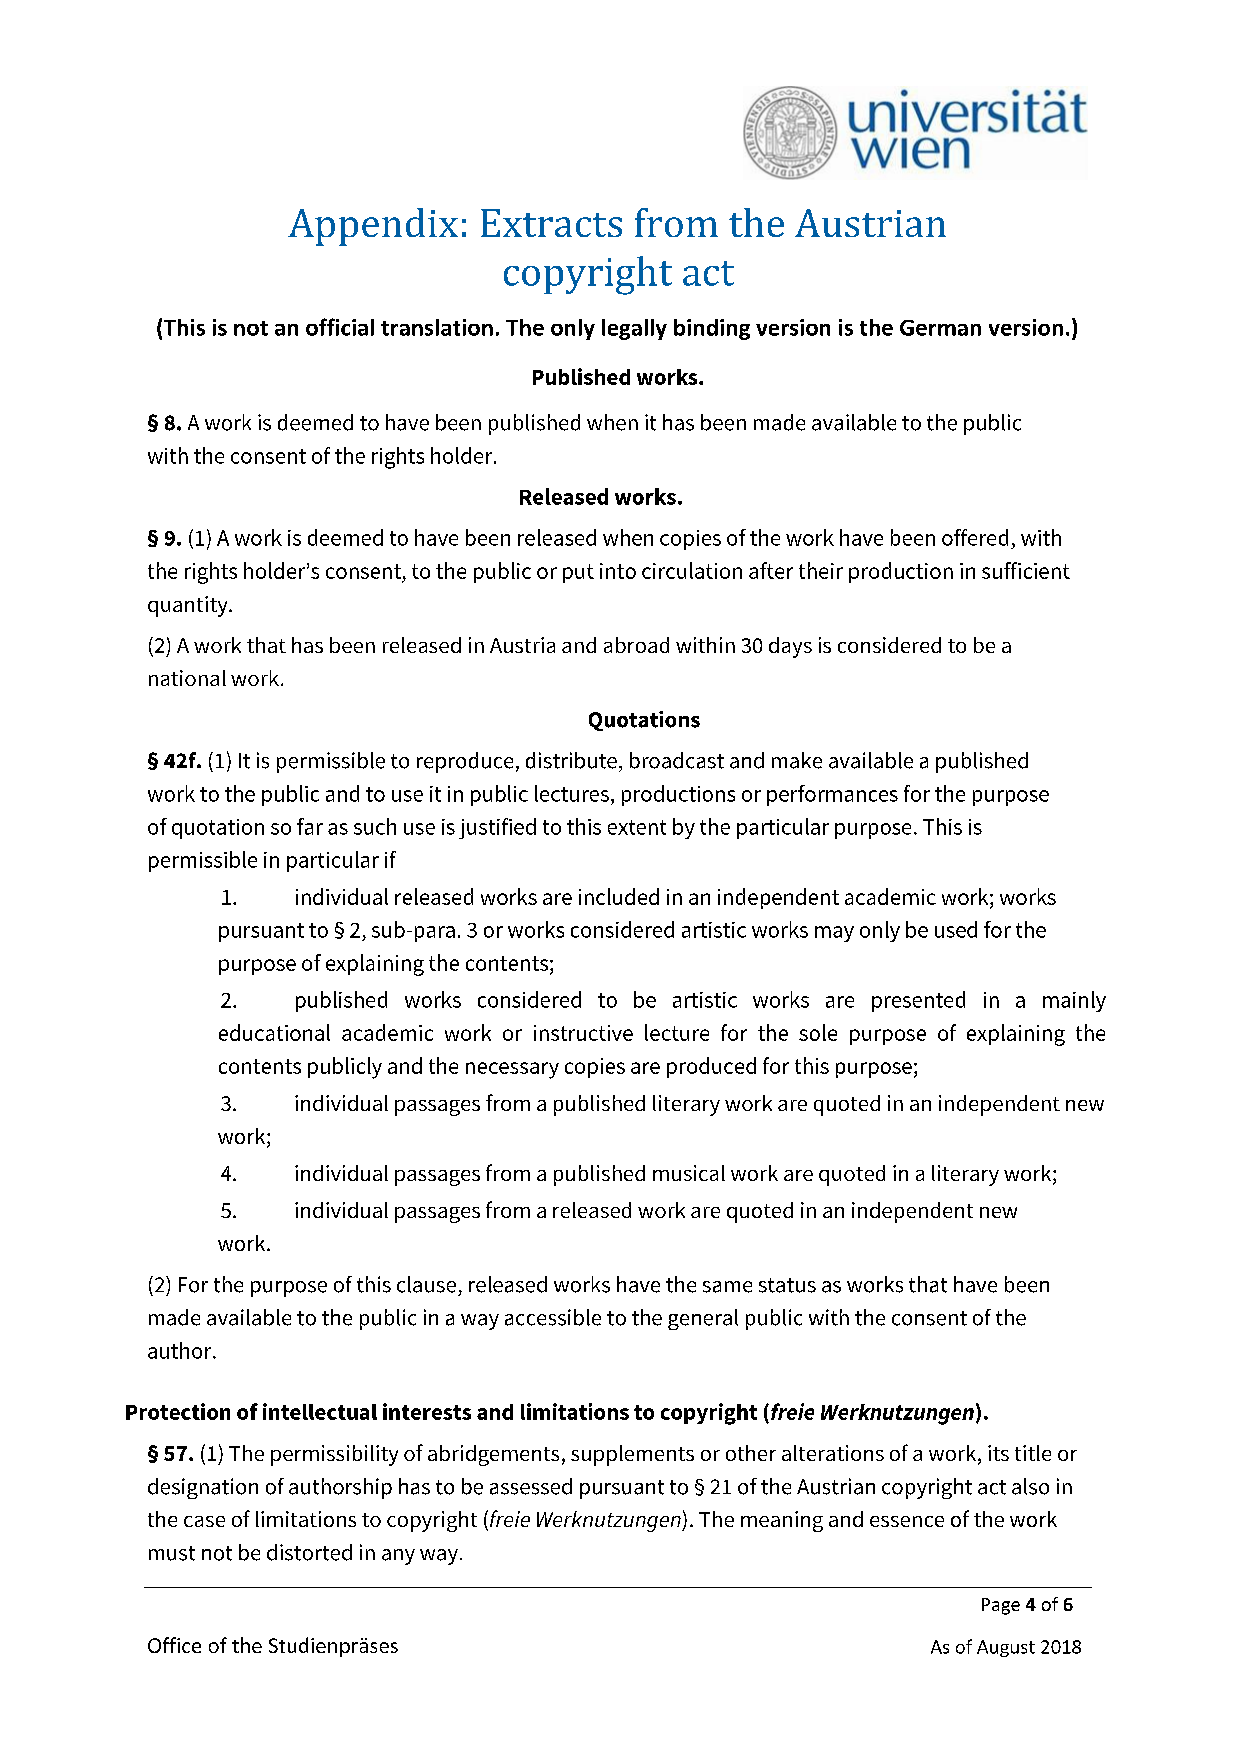 This page has width=1236, height=1747. I want to click on quantity, so click(189, 606).
